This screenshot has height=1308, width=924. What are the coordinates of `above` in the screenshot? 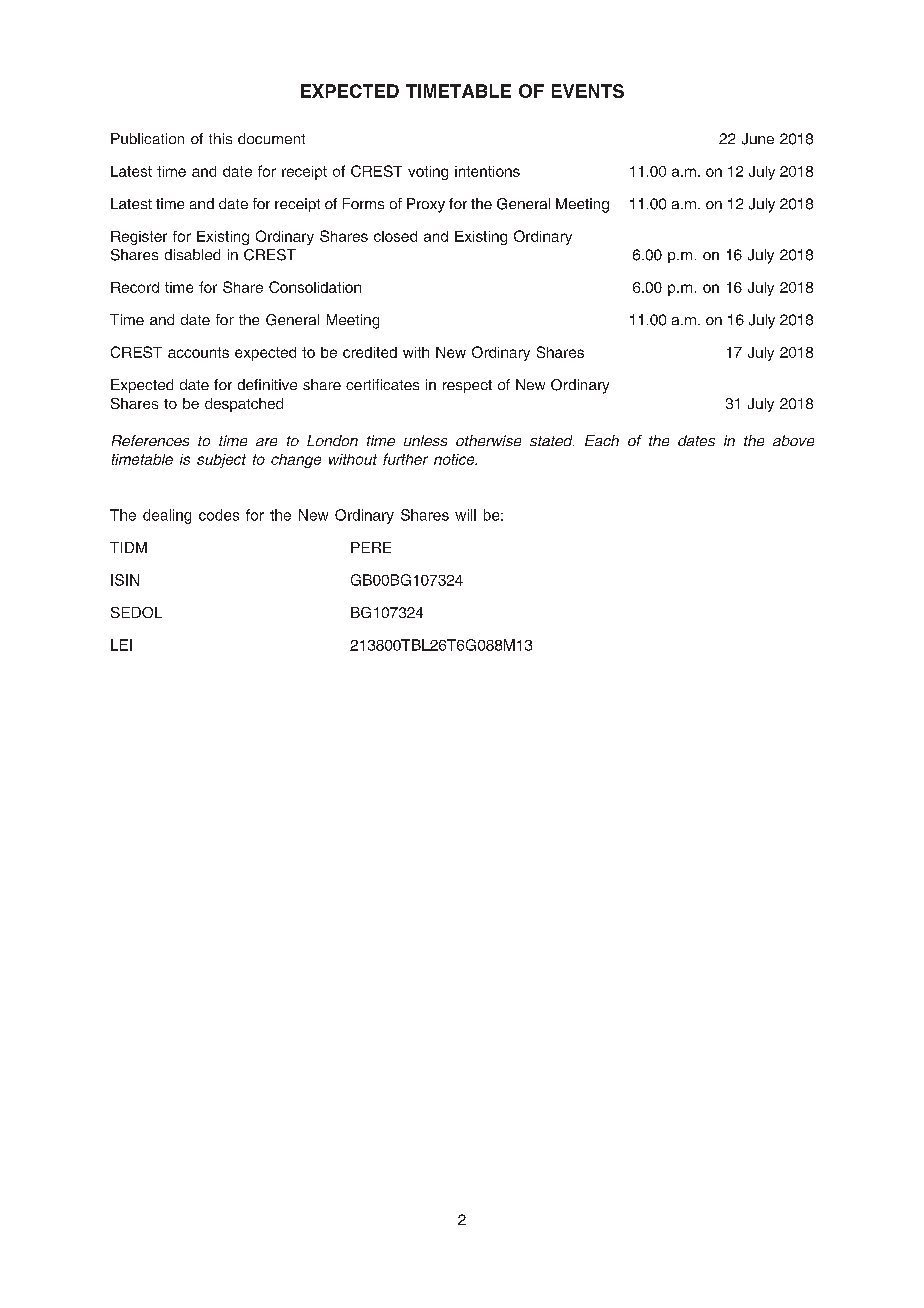 It's located at (793, 440).
